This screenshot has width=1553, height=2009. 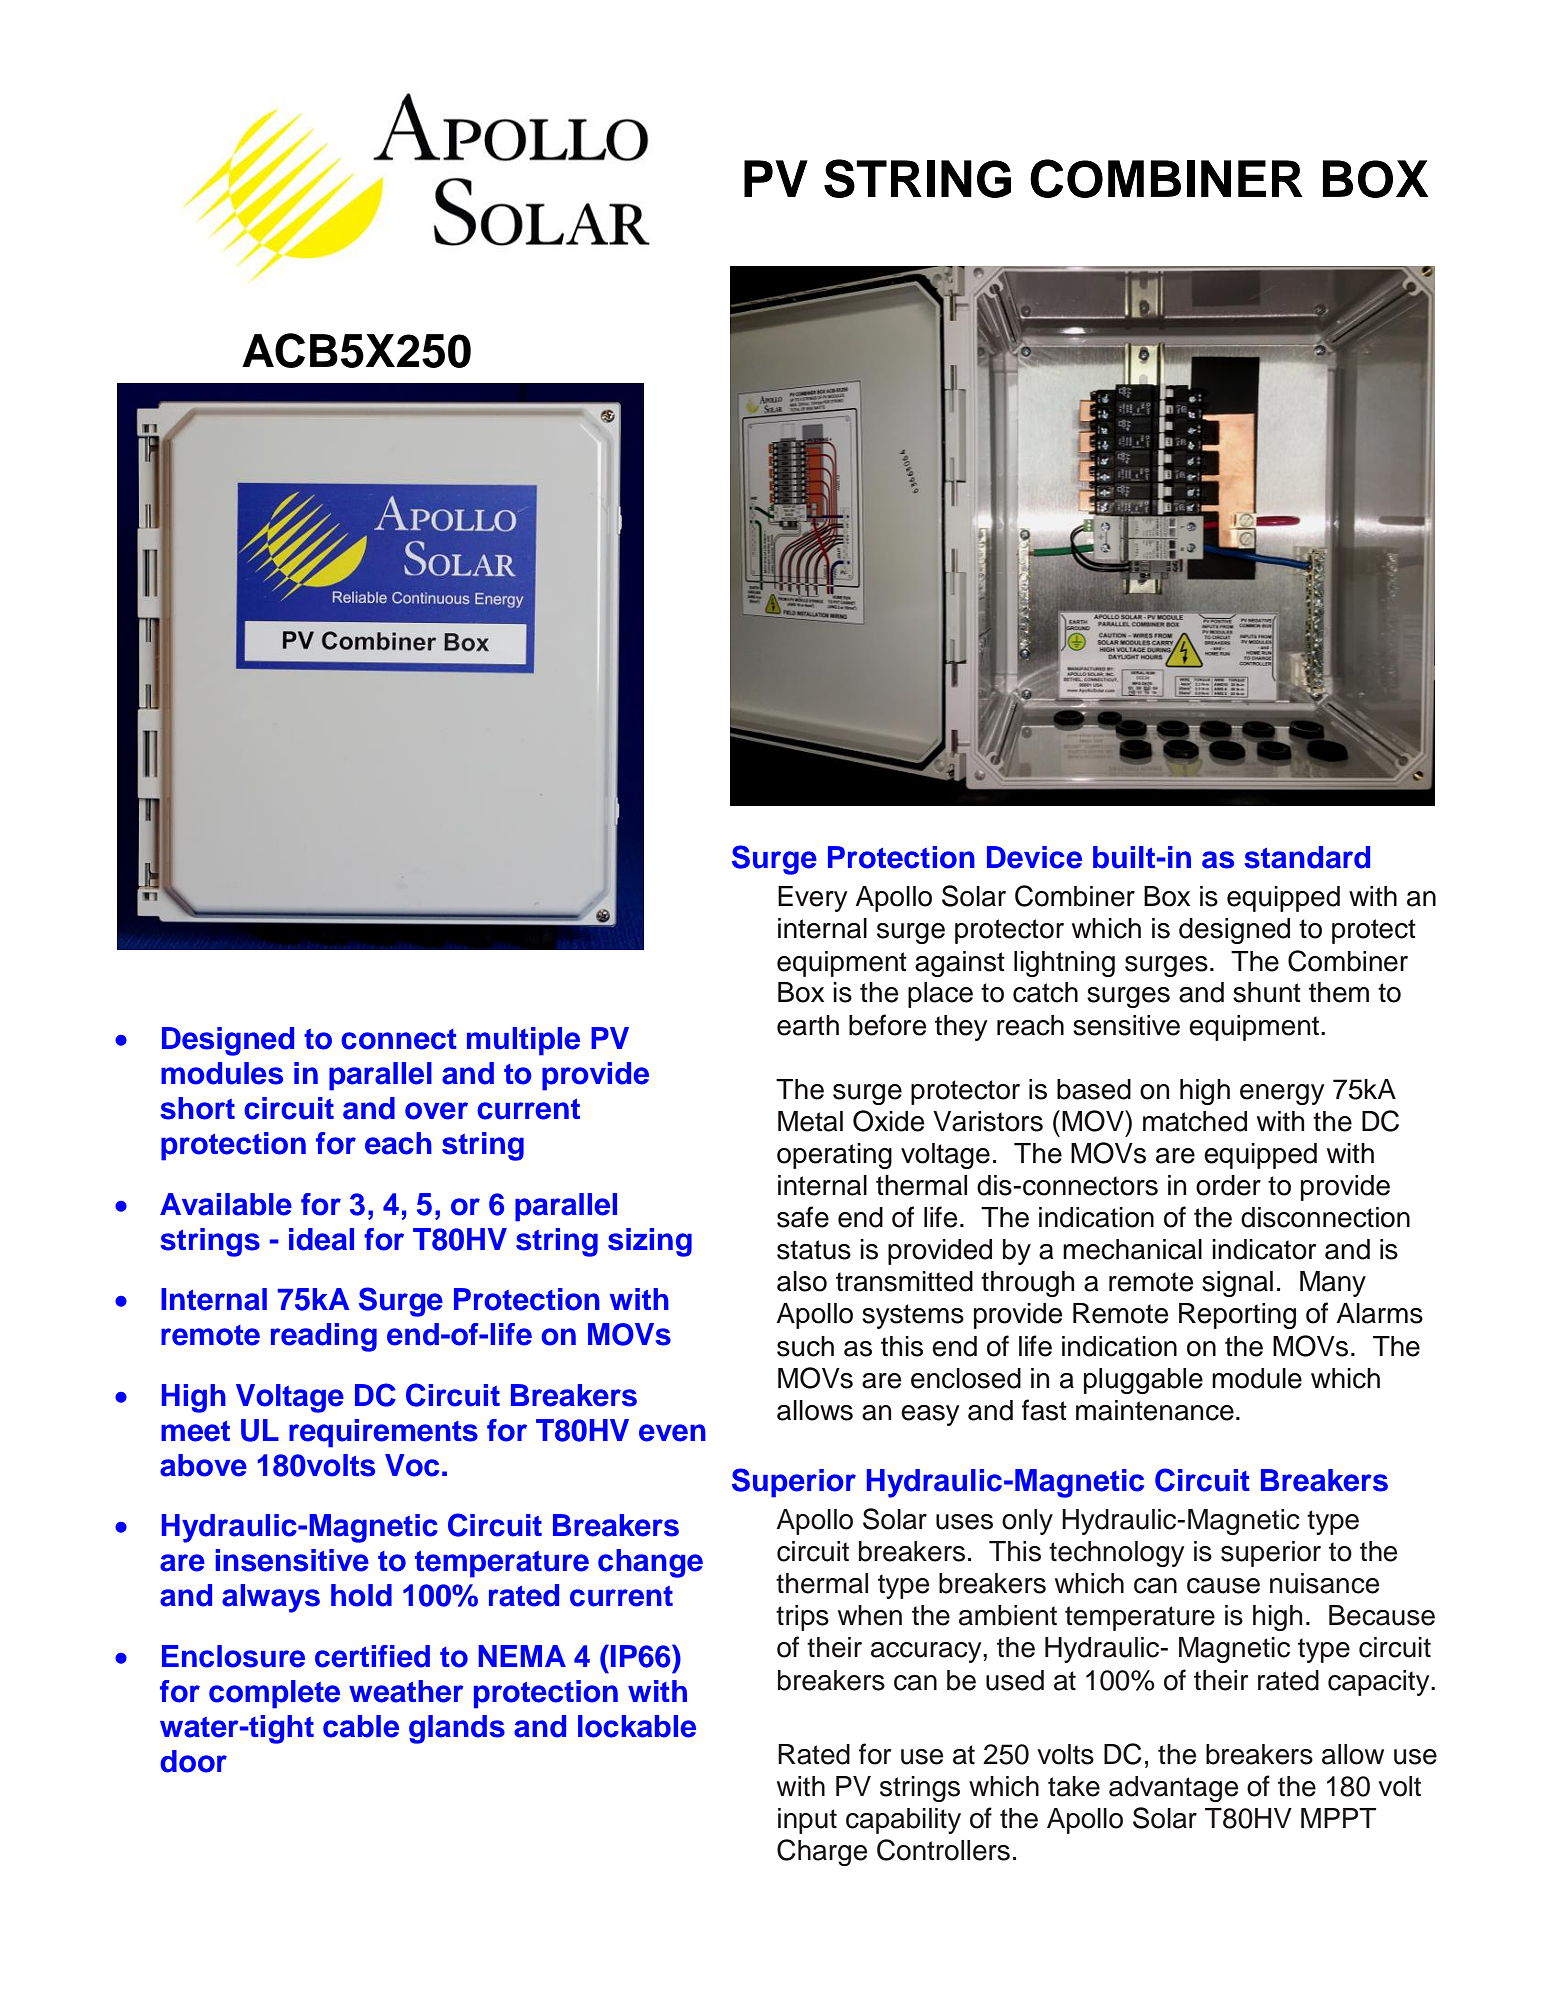 I want to click on input, so click(x=807, y=1821).
